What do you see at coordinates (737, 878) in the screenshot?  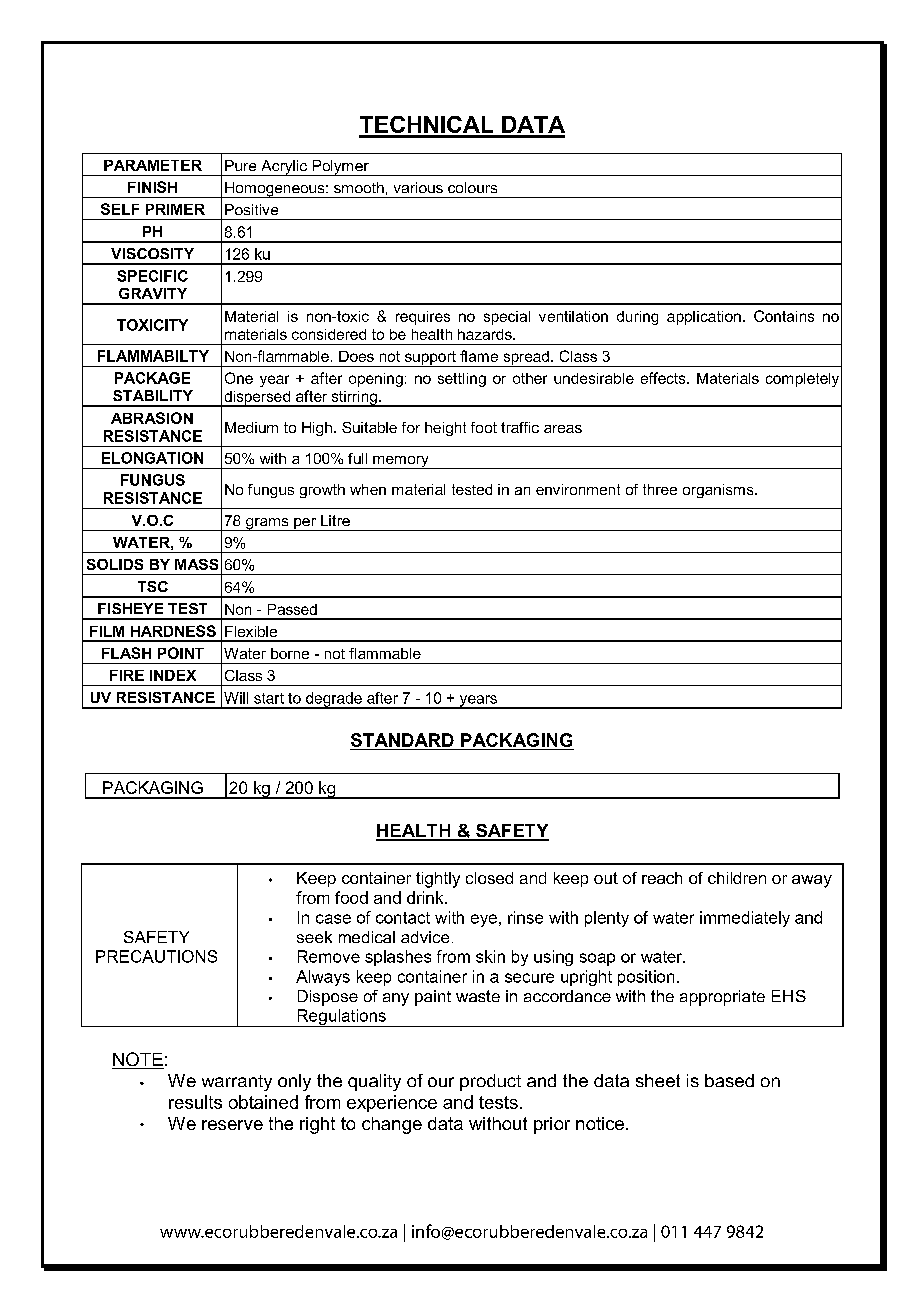 I see `children` at bounding box center [737, 878].
